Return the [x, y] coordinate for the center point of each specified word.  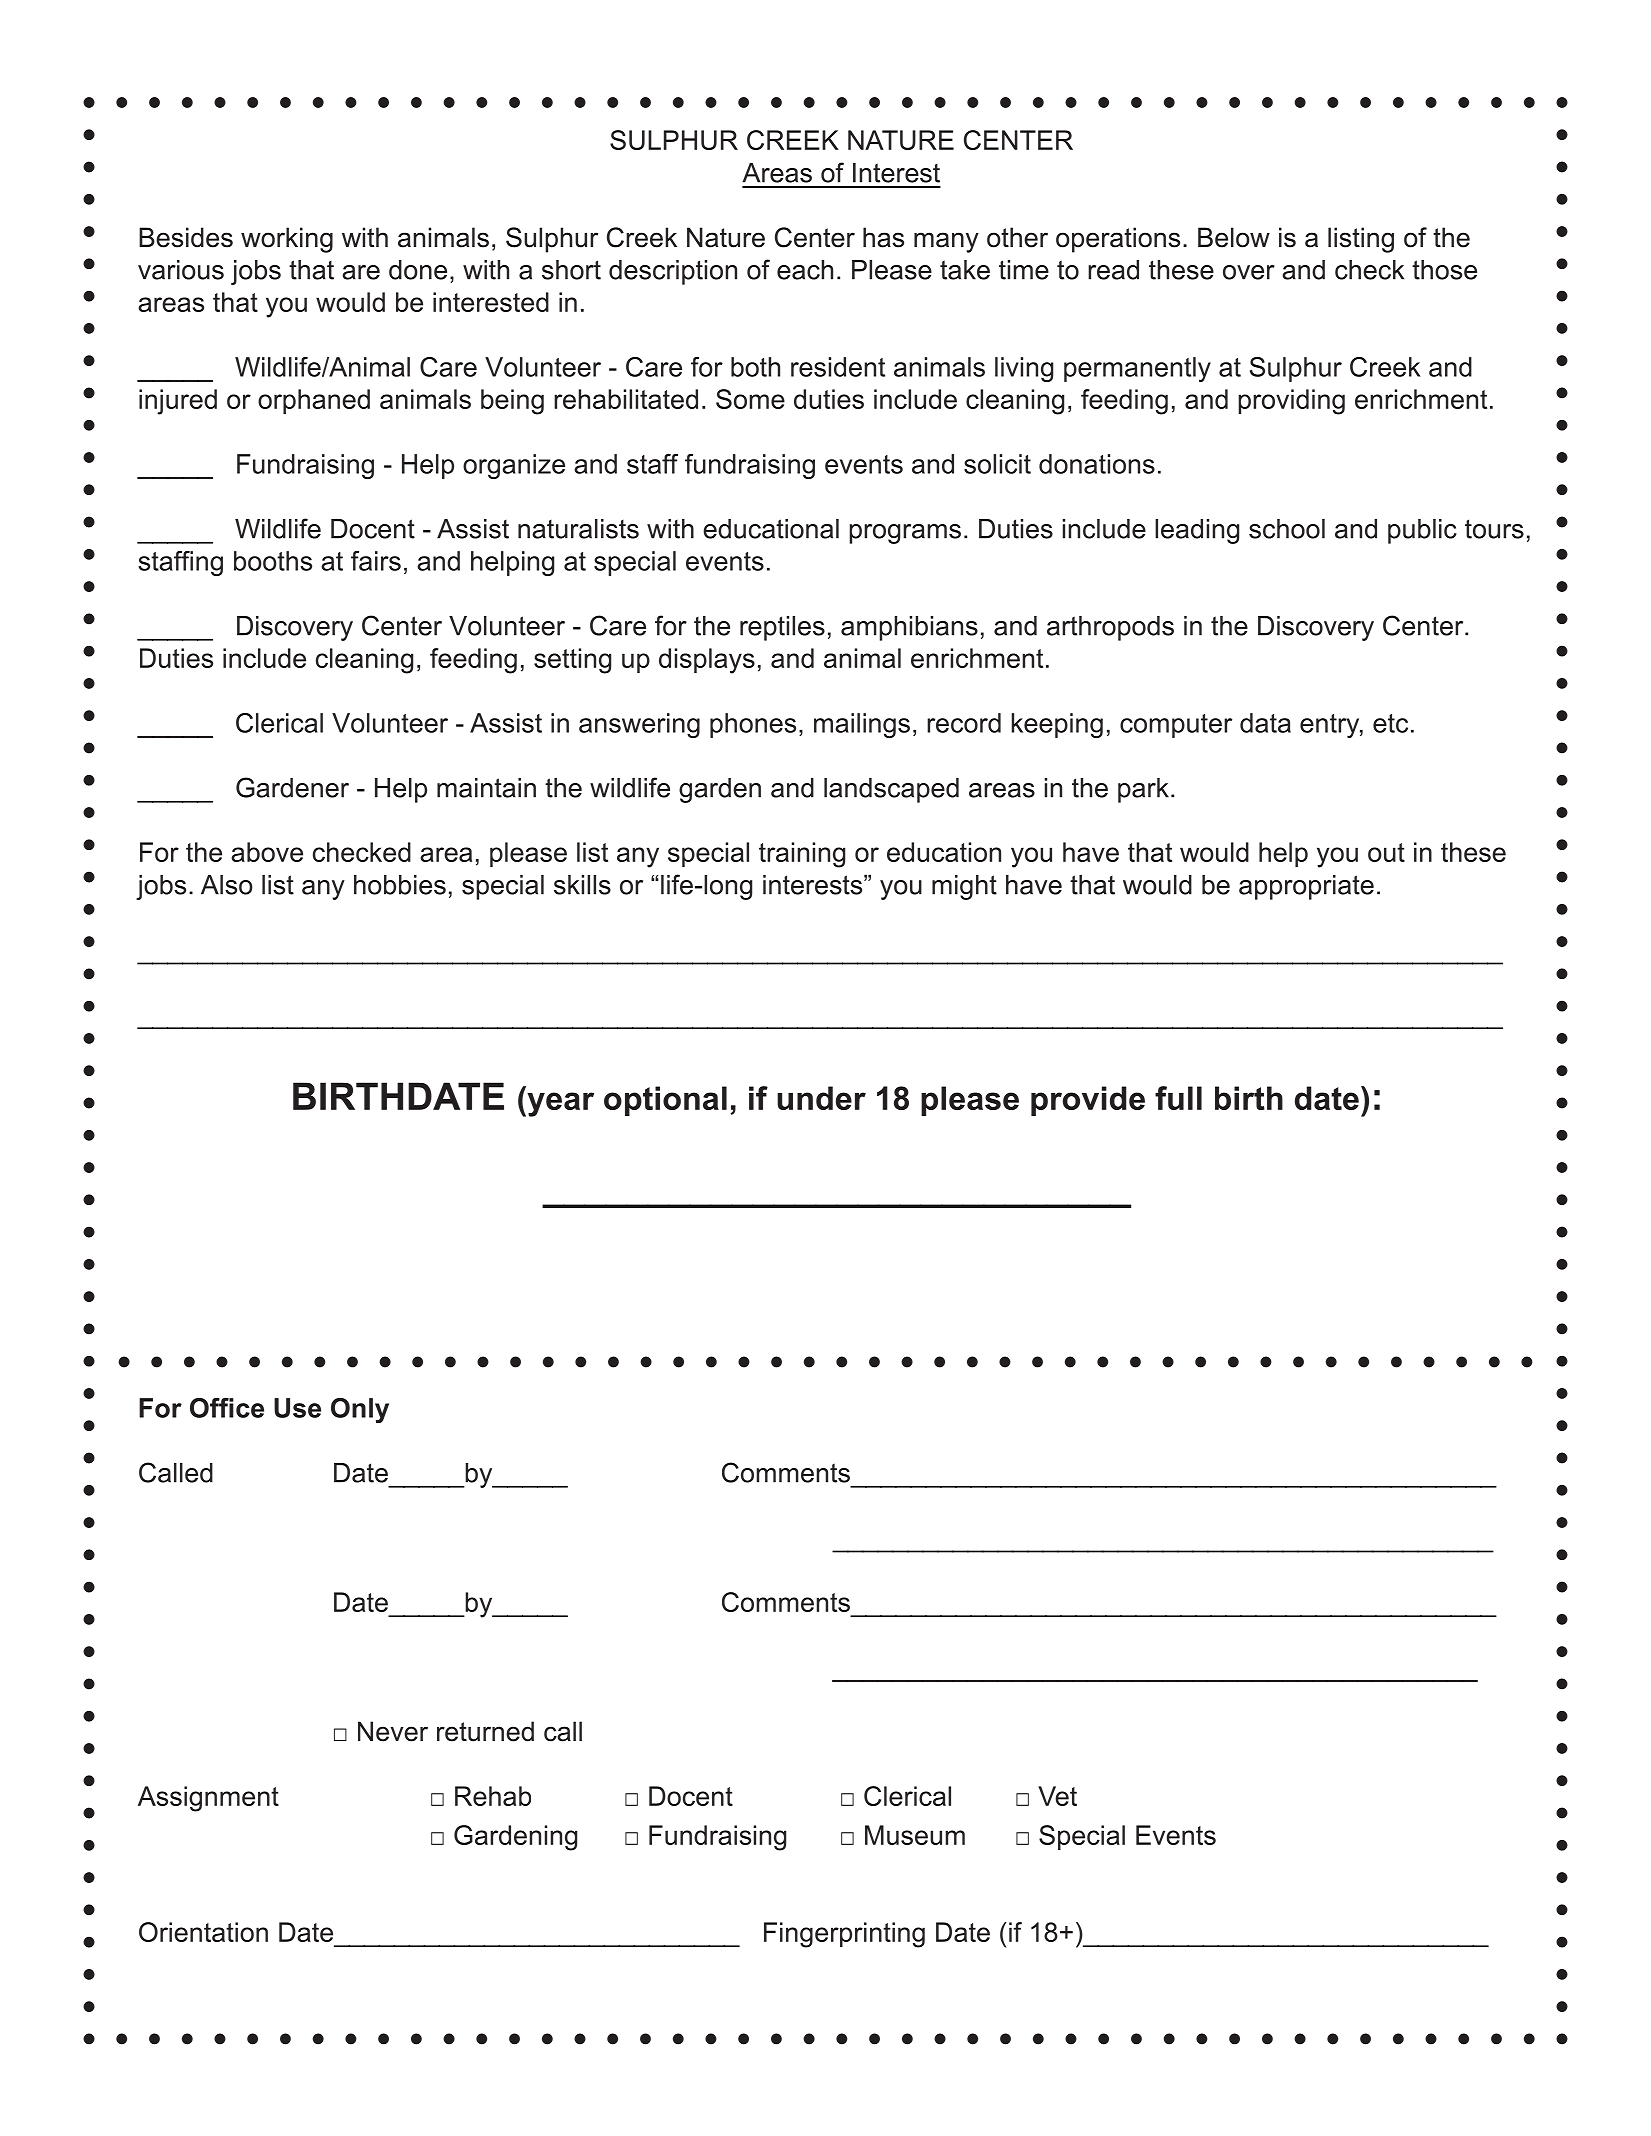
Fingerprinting [844, 1935]
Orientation [203, 1932]
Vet [1057, 1796]
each [805, 270]
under [821, 1098]
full [1178, 1098]
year [559, 1104]
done [418, 270]
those [1444, 270]
